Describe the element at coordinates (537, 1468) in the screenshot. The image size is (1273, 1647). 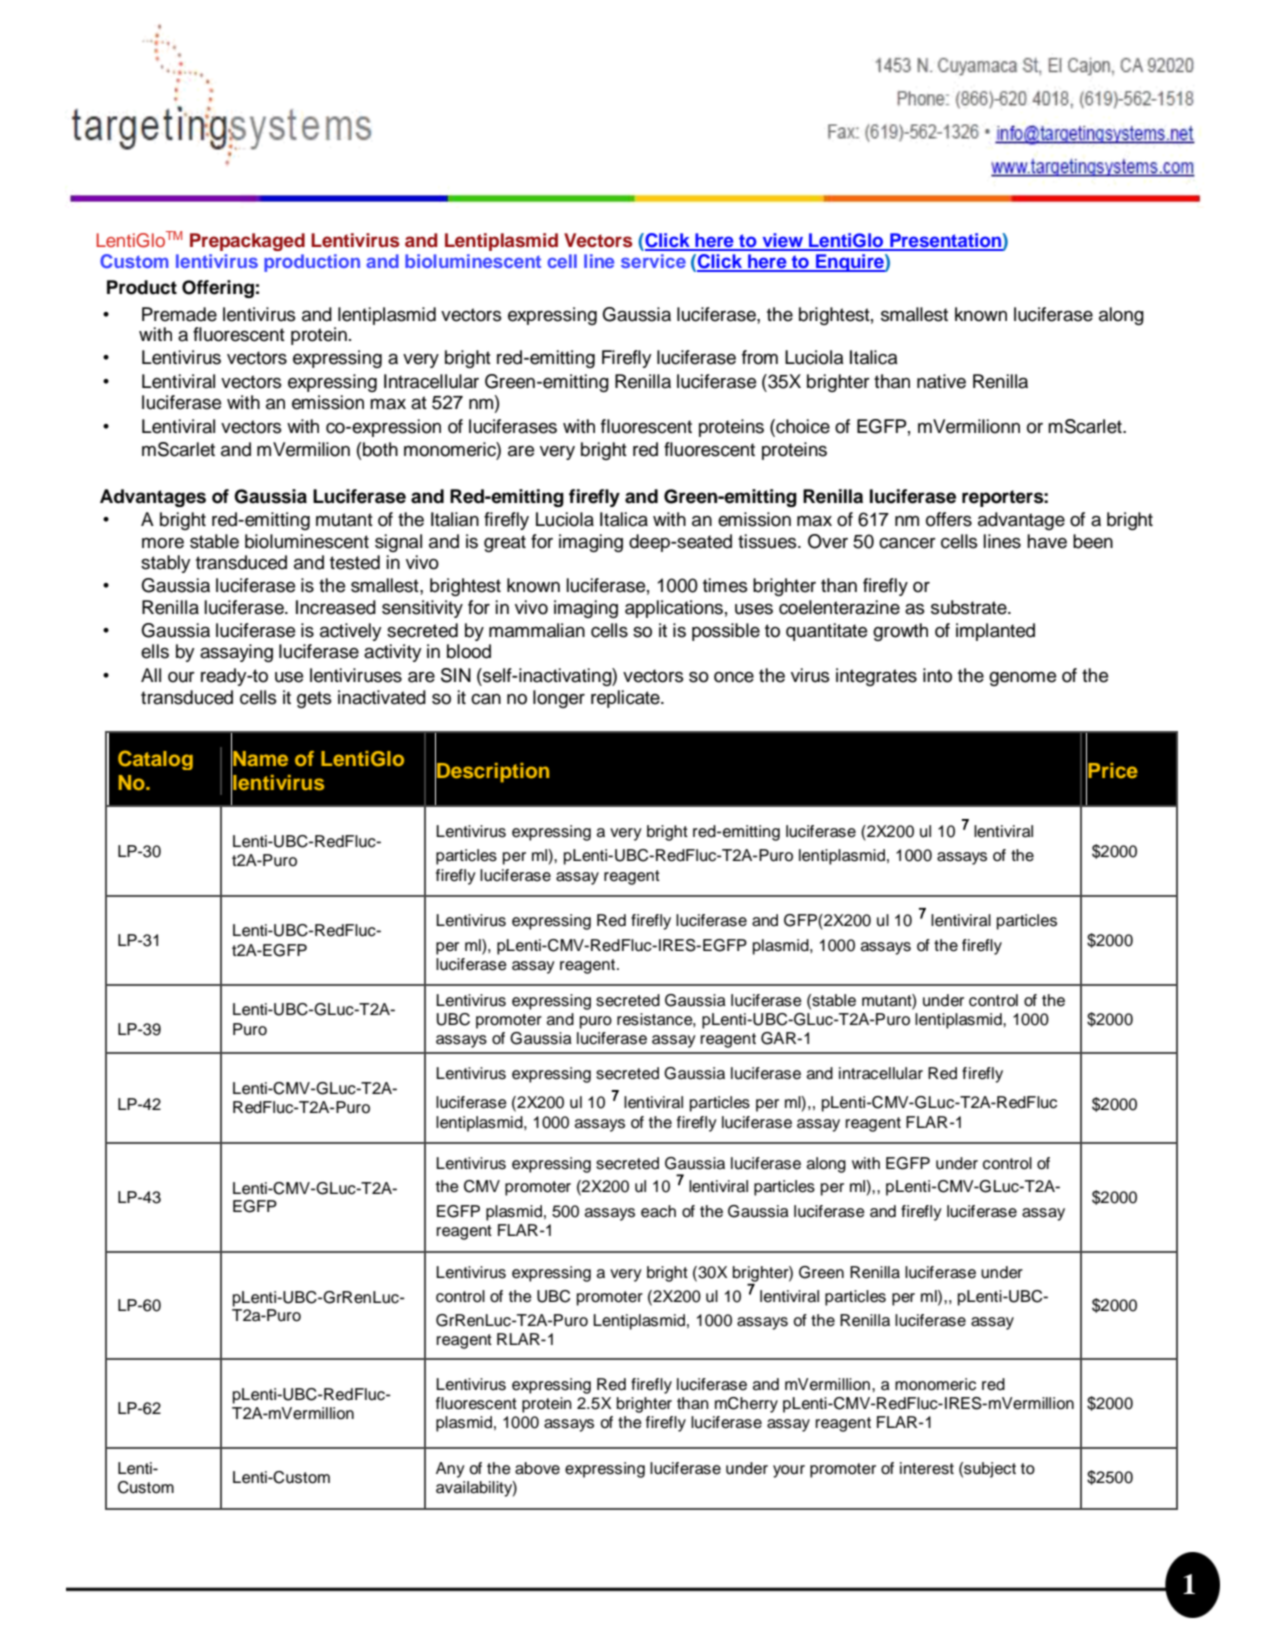
I see `above` at that location.
